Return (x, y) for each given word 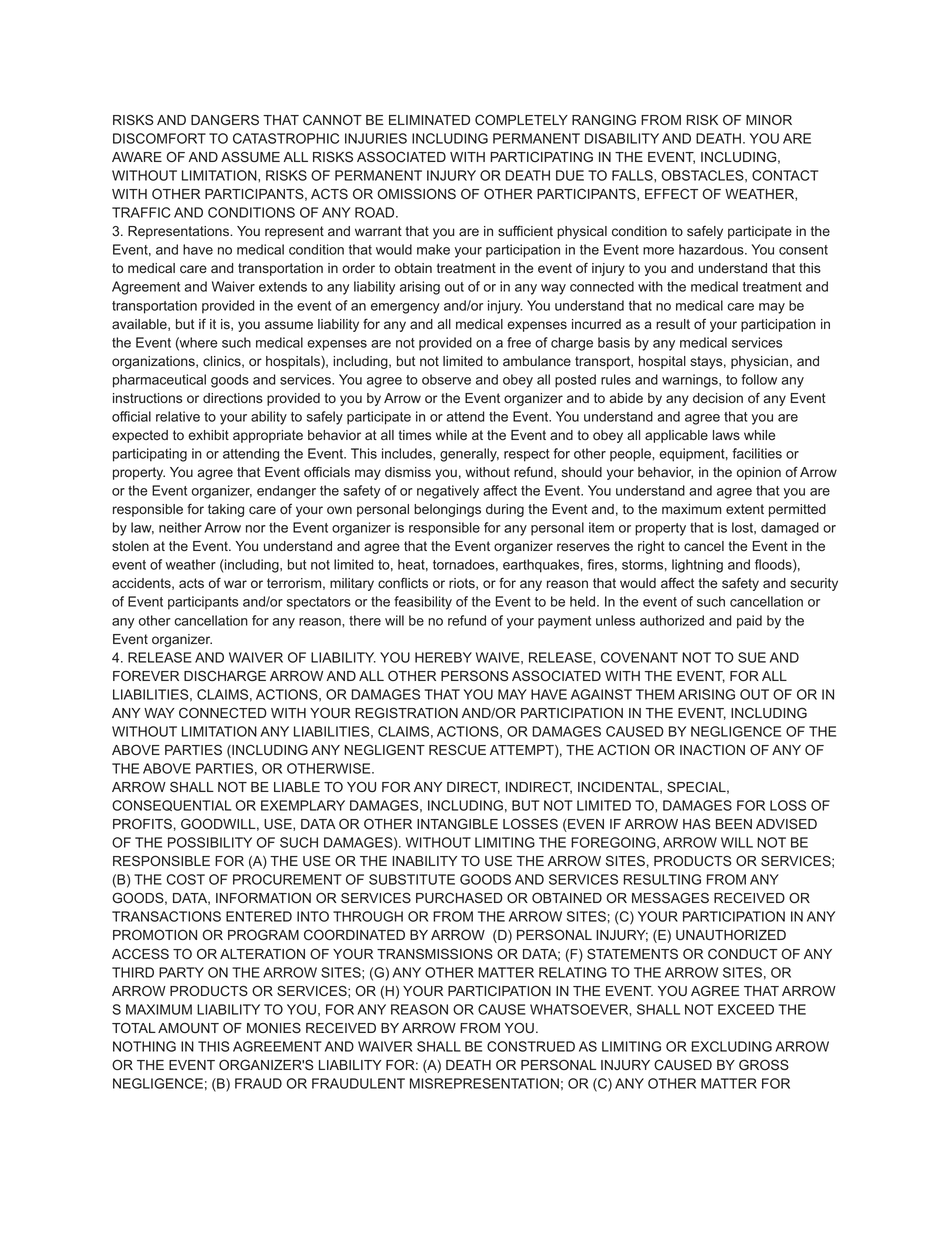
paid (749, 622)
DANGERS (225, 119)
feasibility (423, 603)
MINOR (769, 119)
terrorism (294, 583)
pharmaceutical (159, 381)
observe (446, 379)
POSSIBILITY (210, 842)
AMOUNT (188, 1027)
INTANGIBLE (457, 823)
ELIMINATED (429, 120)
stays (706, 362)
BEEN (734, 824)
